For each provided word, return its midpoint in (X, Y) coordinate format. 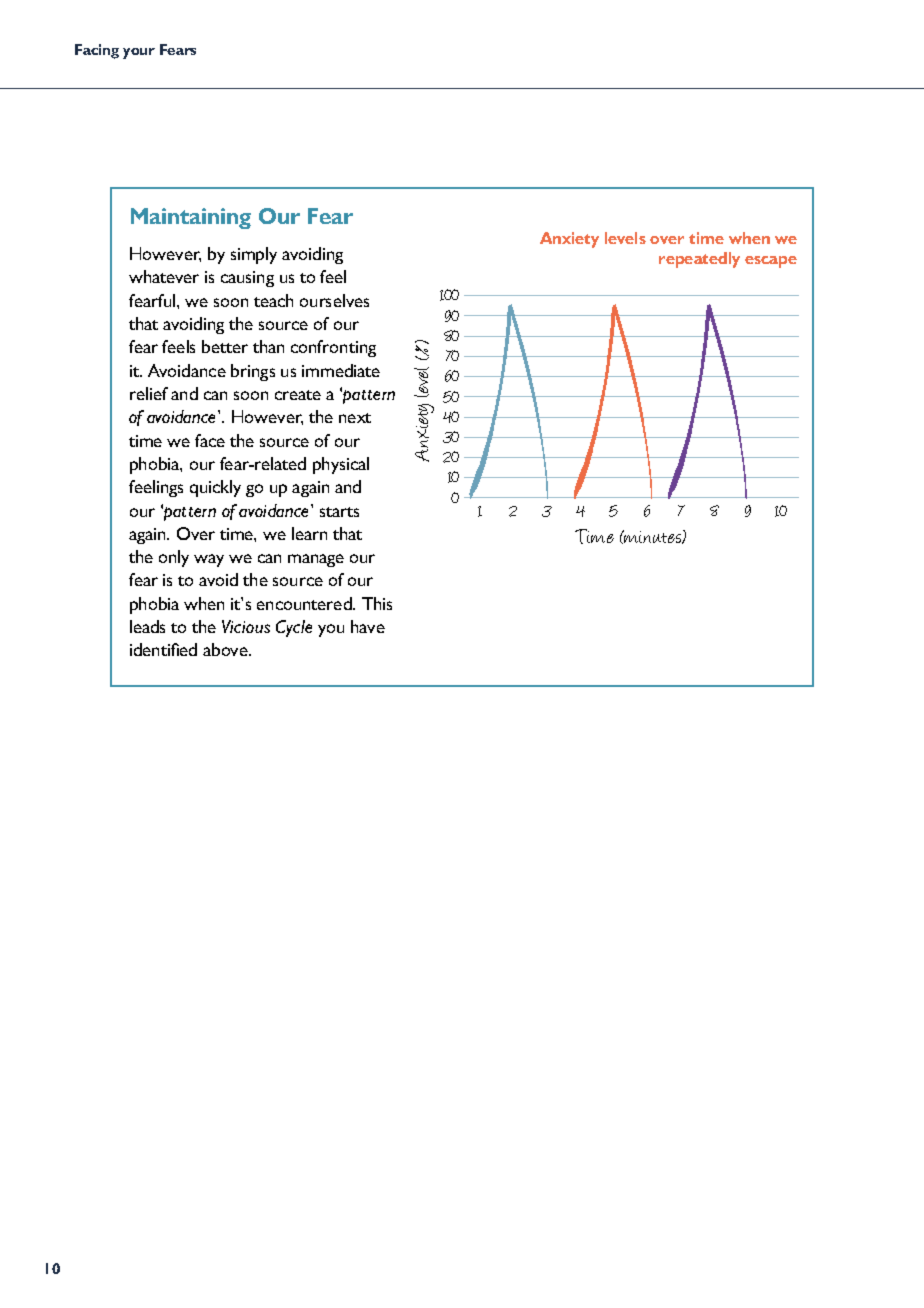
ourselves (334, 300)
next (355, 418)
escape (771, 262)
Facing (97, 51)
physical (341, 465)
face (210, 440)
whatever (164, 276)
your (139, 53)
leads (147, 626)
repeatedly (699, 260)
